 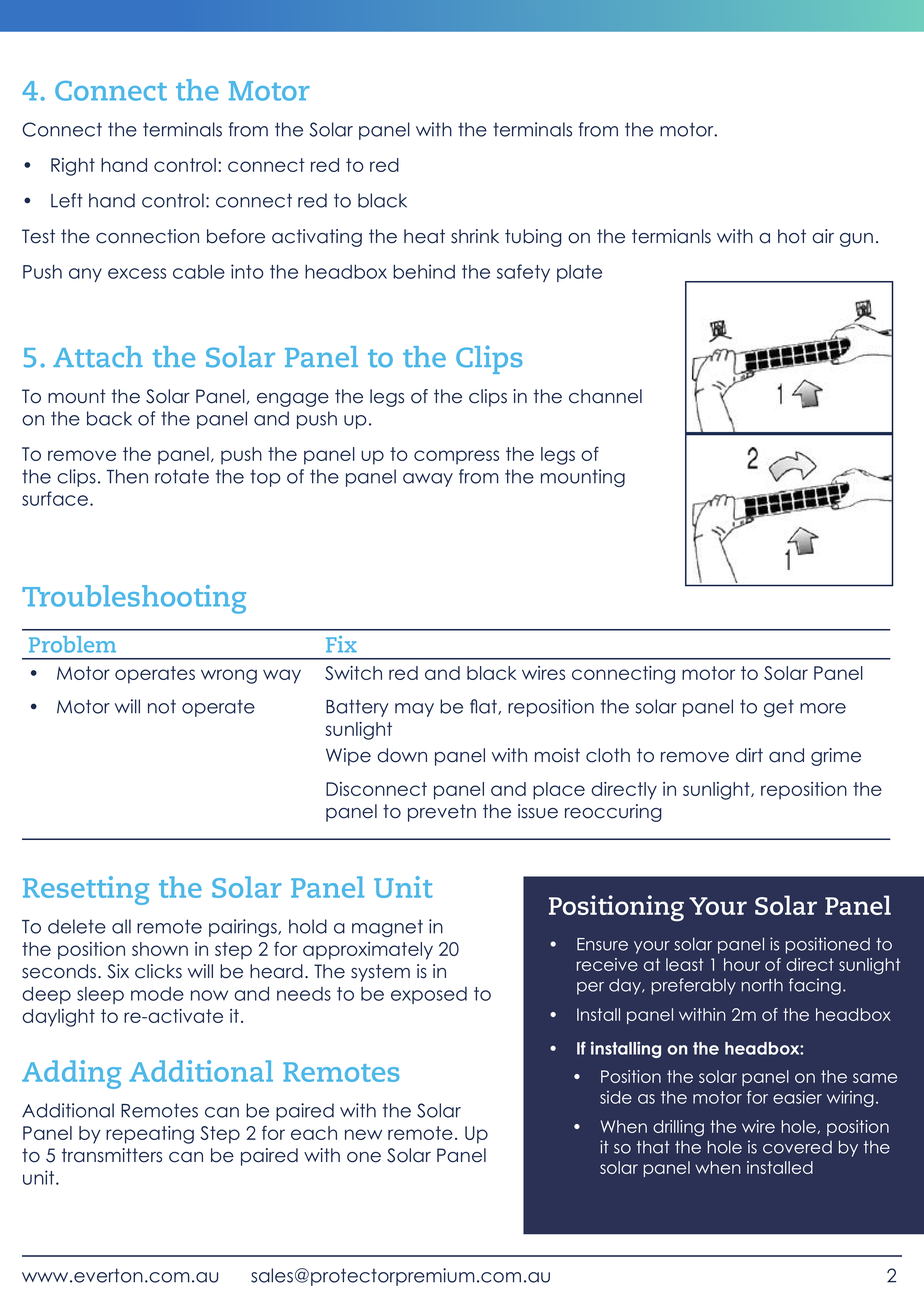 What do you see at coordinates (109, 418) in the document?
I see `back` at bounding box center [109, 418].
